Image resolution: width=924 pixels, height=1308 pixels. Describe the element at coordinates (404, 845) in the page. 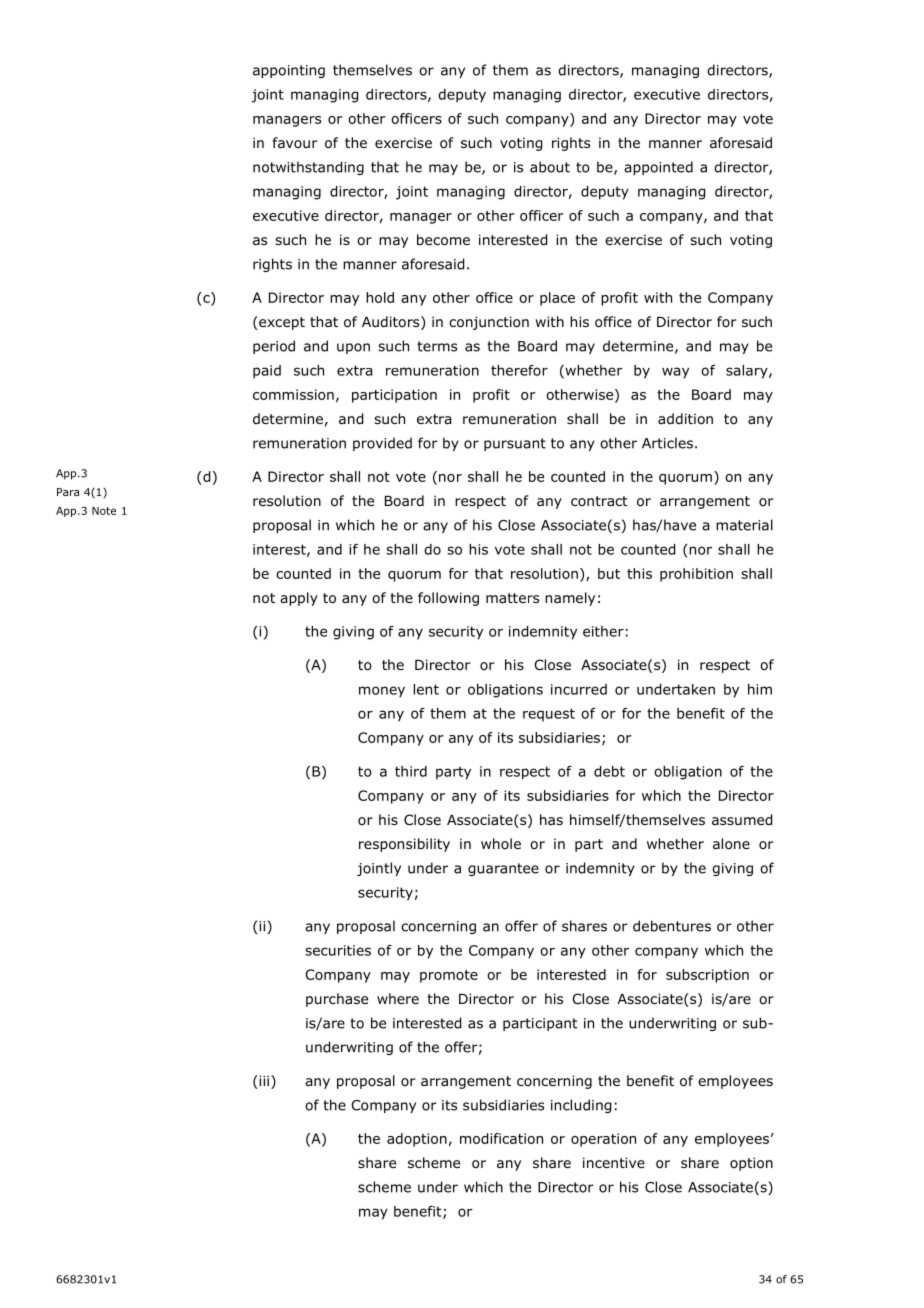

I see `responsibility` at that location.
